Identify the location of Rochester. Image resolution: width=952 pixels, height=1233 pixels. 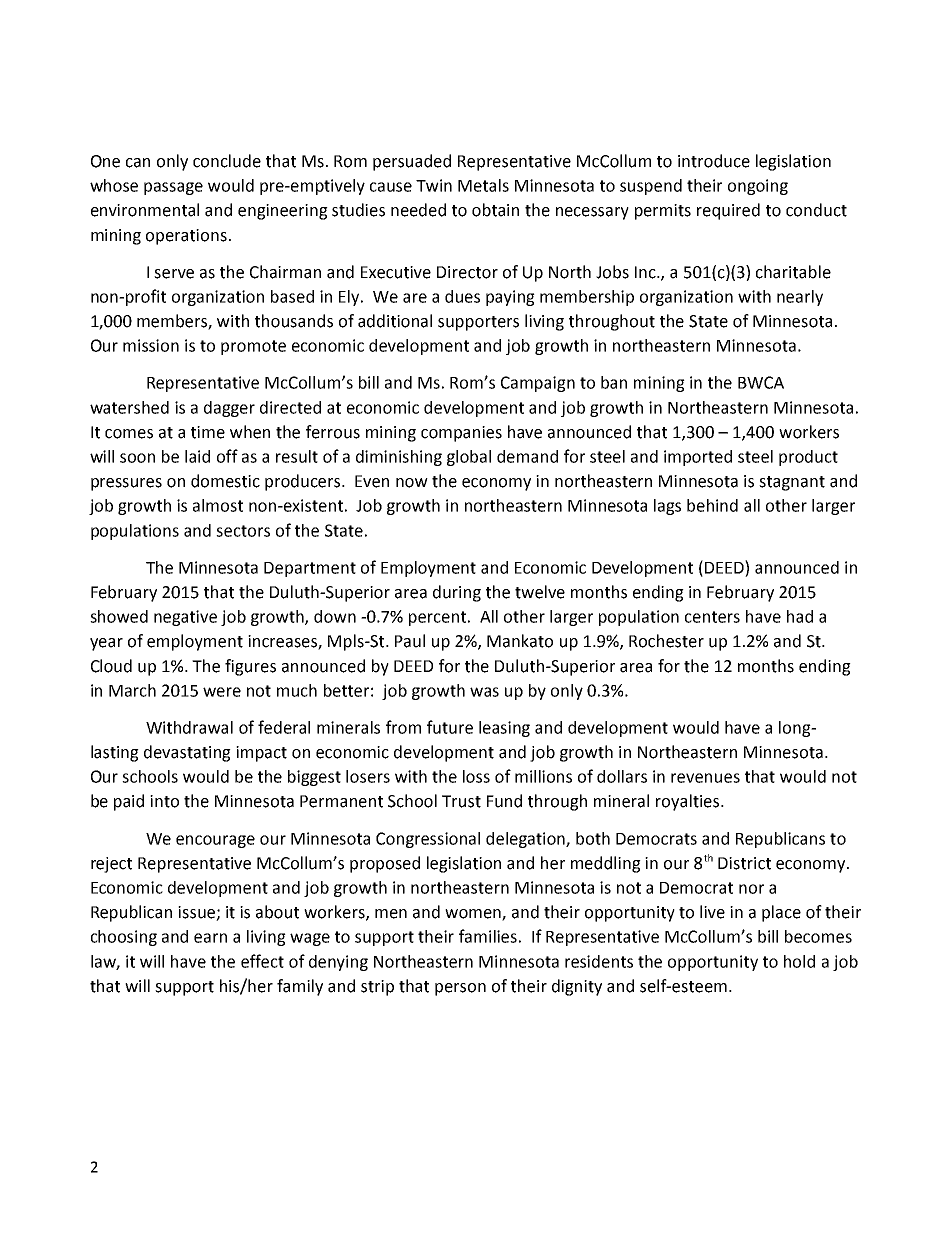
(666, 641).
